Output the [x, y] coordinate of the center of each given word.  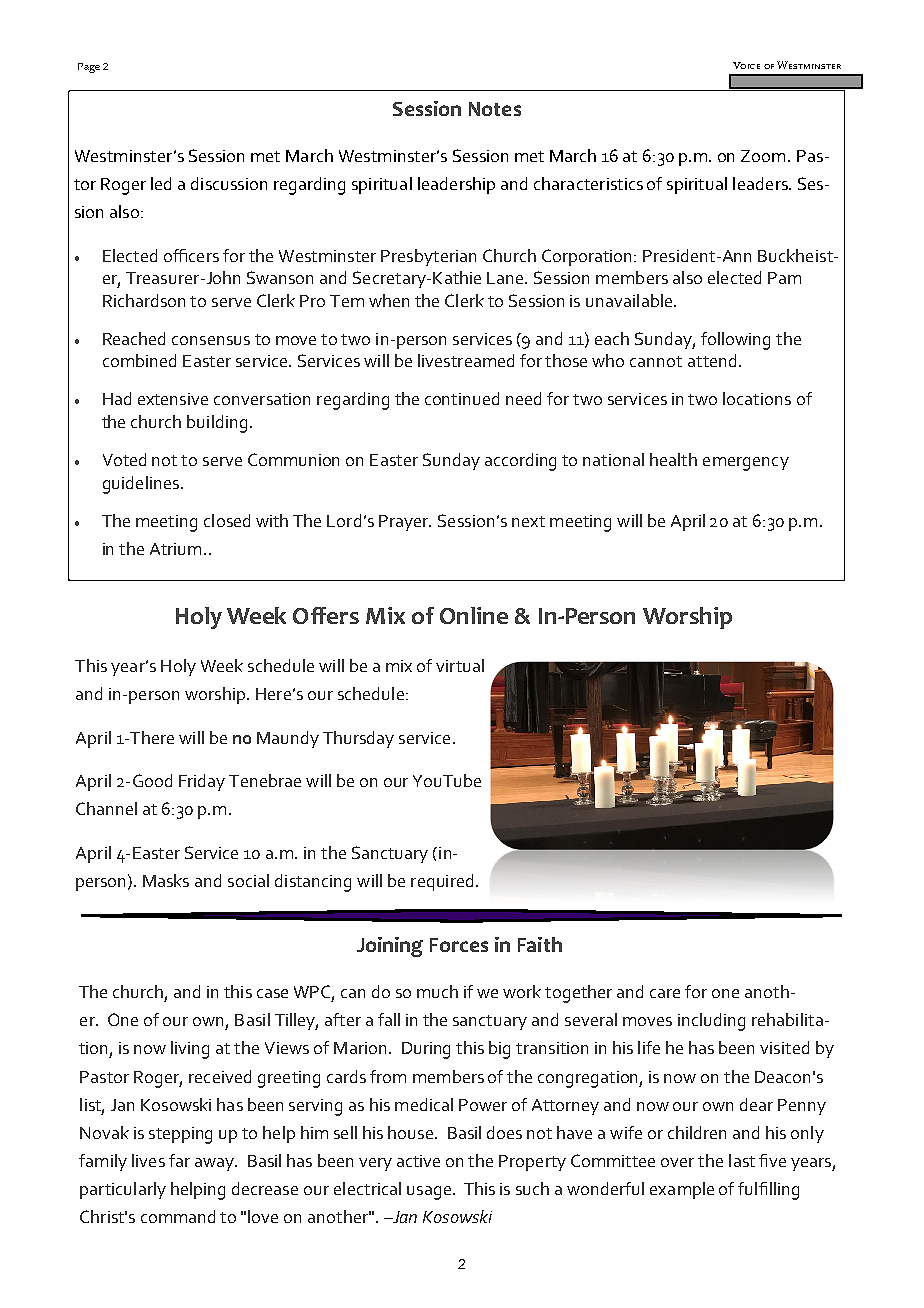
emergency [746, 464]
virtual [460, 665]
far [179, 1160]
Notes [495, 109]
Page [89, 68]
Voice [746, 65]
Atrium [175, 549]
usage [429, 1193]
